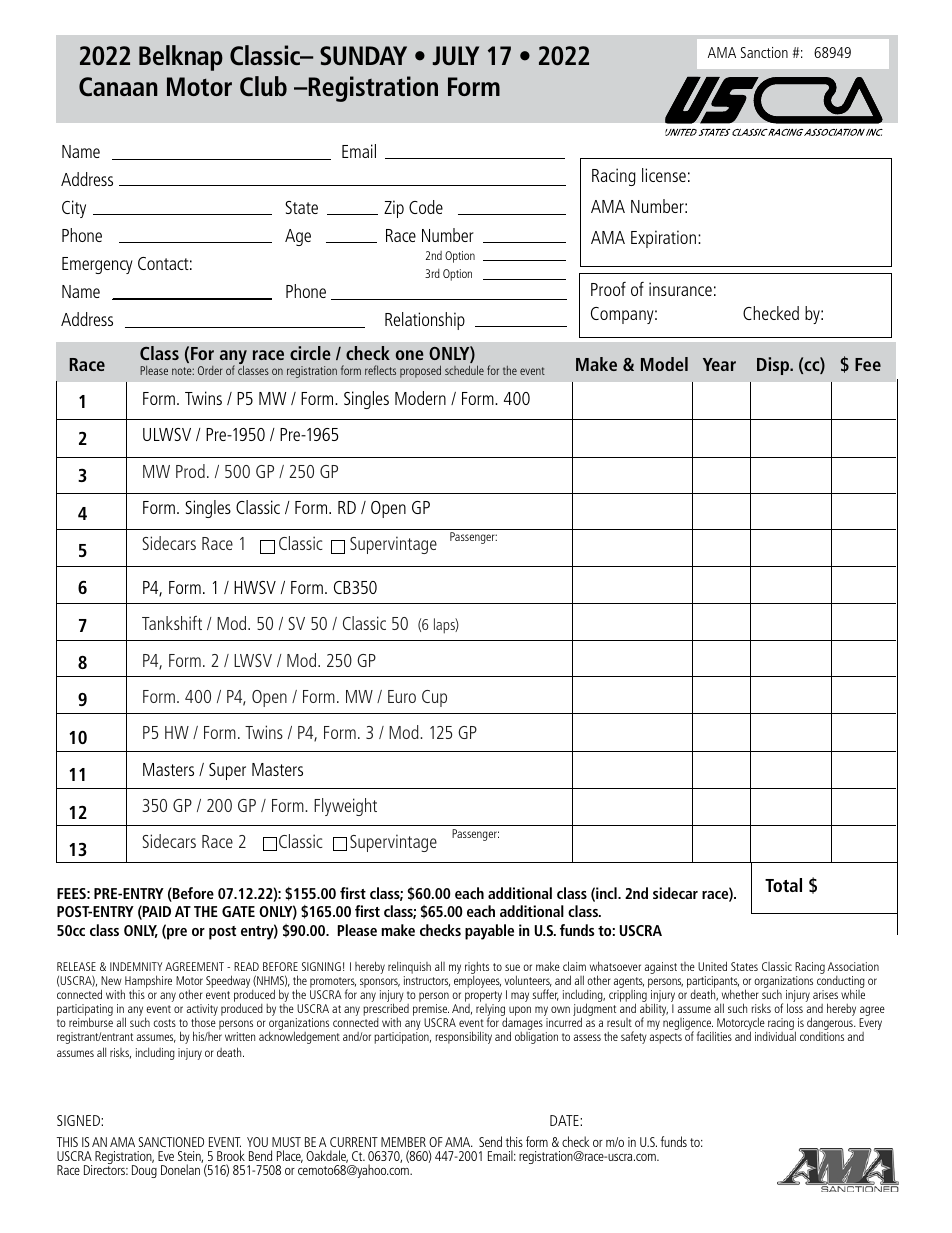 Image resolution: width=952 pixels, height=1233 pixels. Describe the element at coordinates (783, 885) in the page. I see `Total` at that location.
